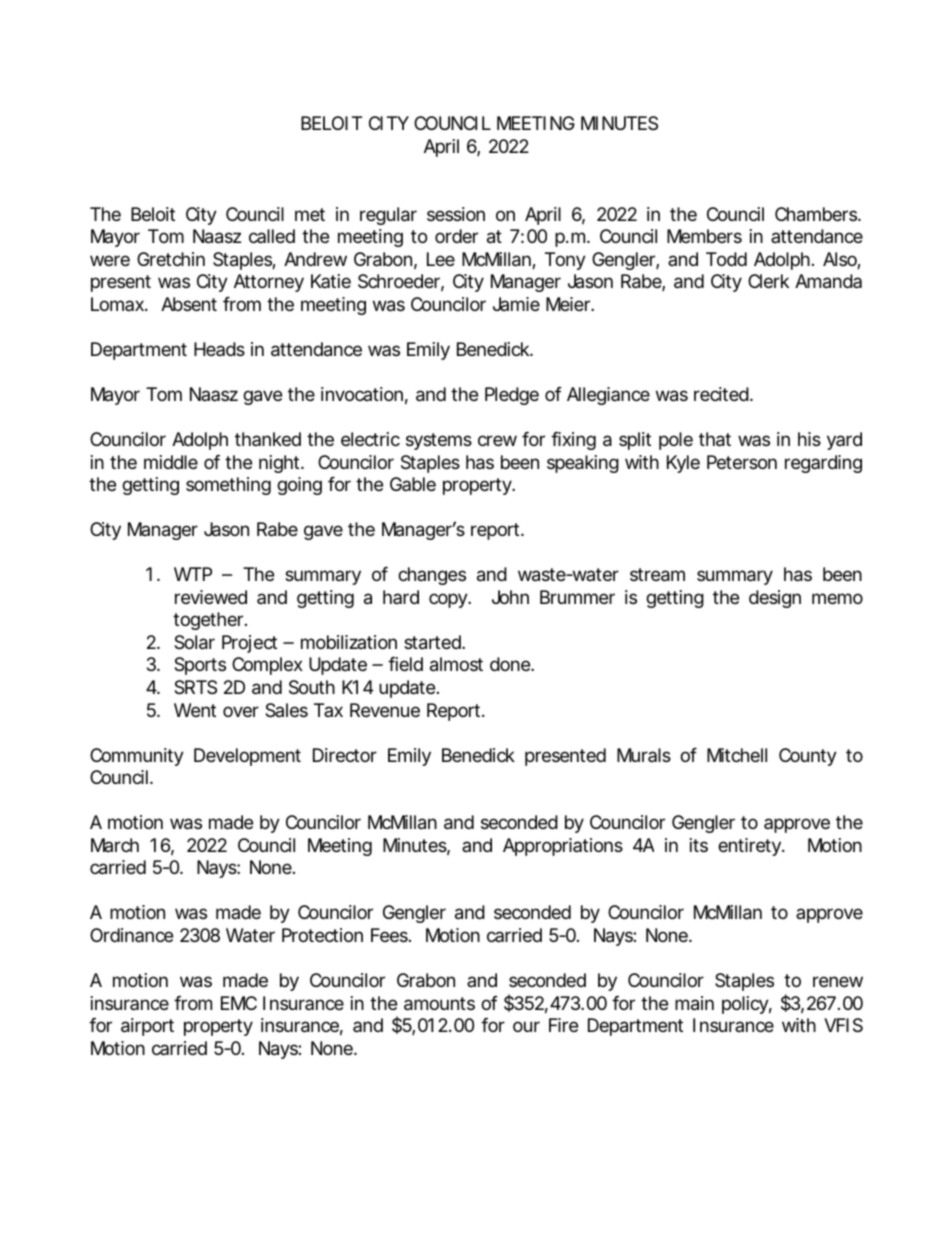 The height and width of the image is (1233, 952). Describe the element at coordinates (413, 484) in the image. I see `Gable` at that location.
